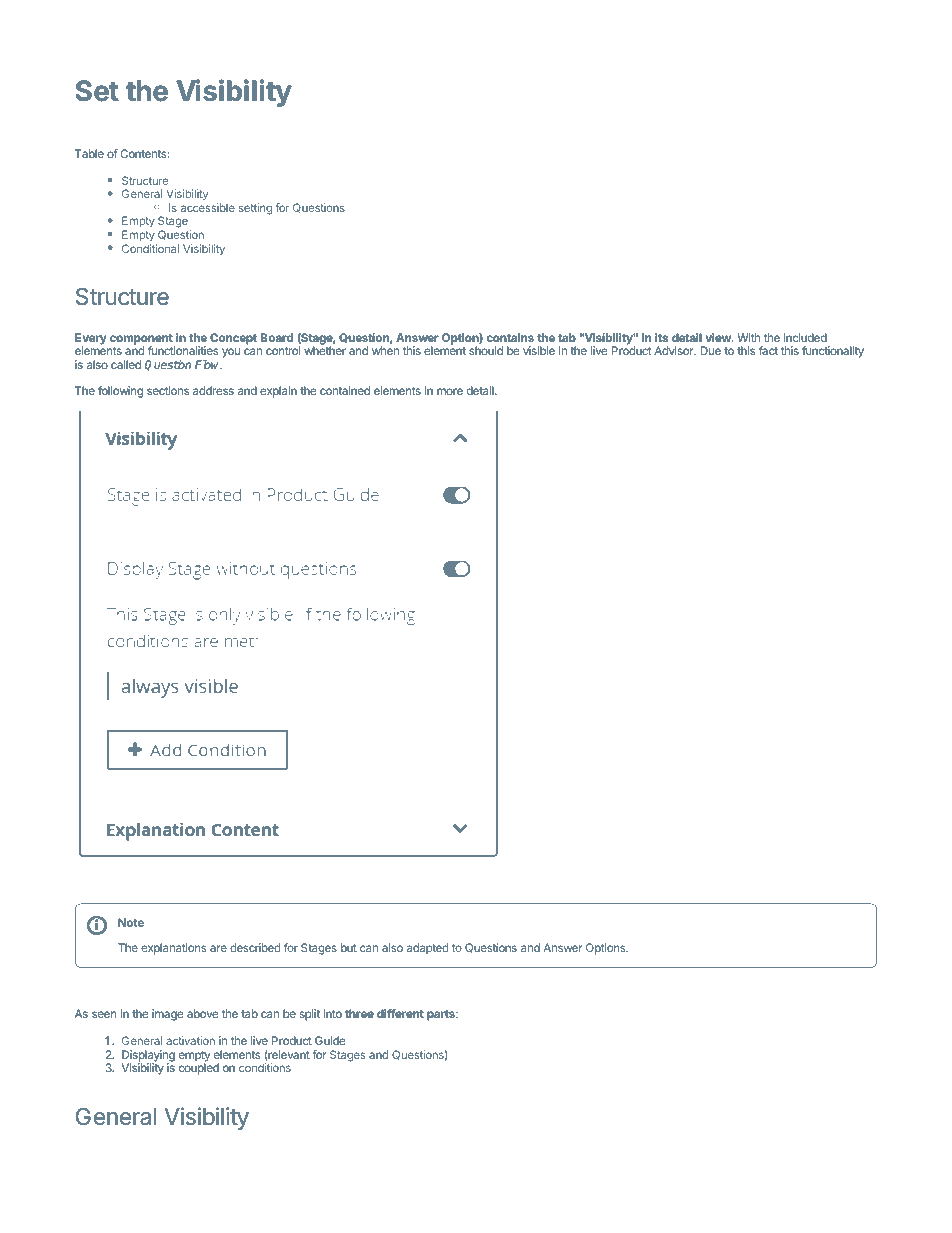 The width and height of the document is (952, 1233). Describe the element at coordinates (349, 947) in the document. I see `but` at that location.
